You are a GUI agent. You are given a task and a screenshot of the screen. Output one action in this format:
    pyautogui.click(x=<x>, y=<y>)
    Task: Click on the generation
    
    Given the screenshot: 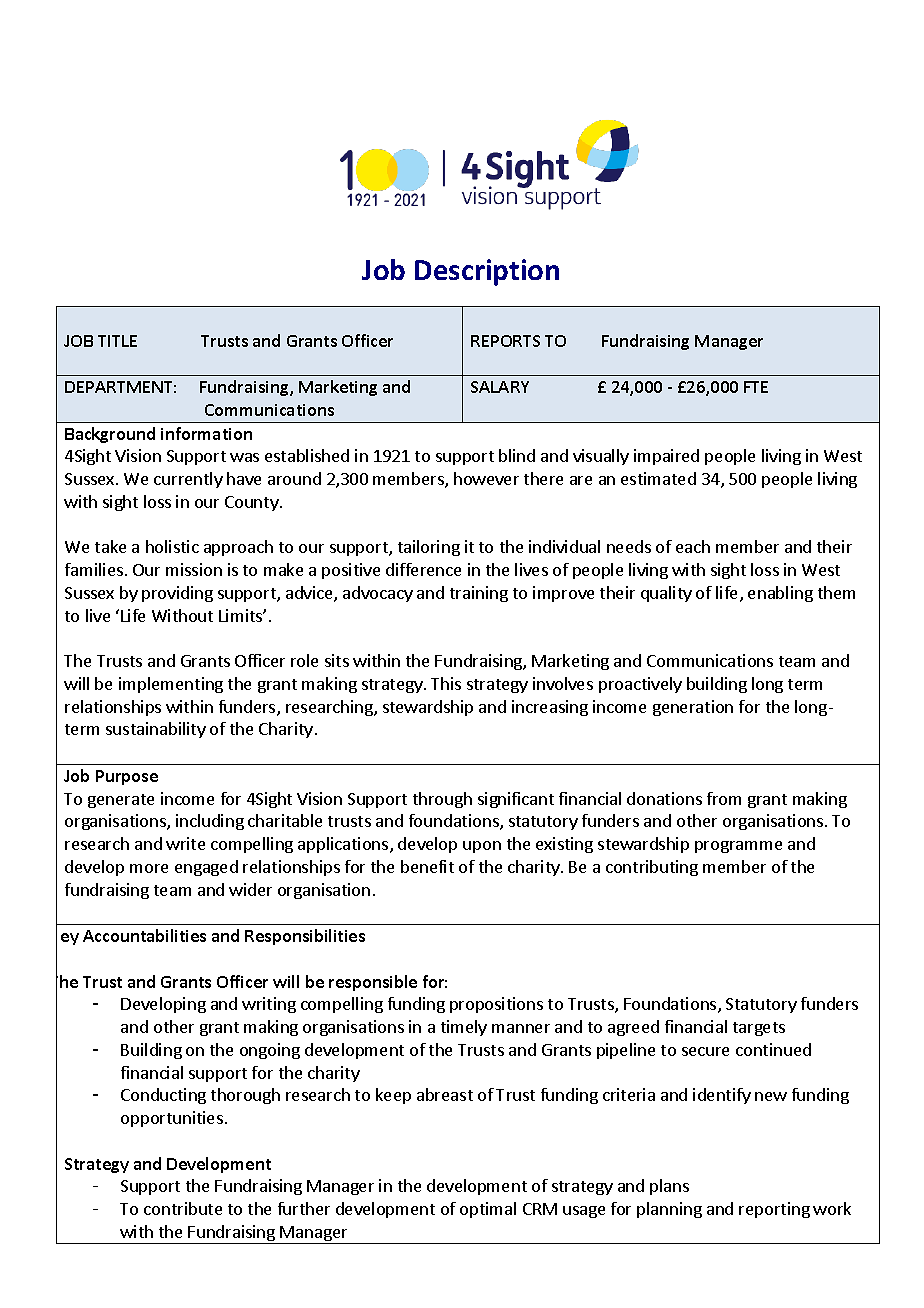 What is the action you would take?
    pyautogui.click(x=693, y=708)
